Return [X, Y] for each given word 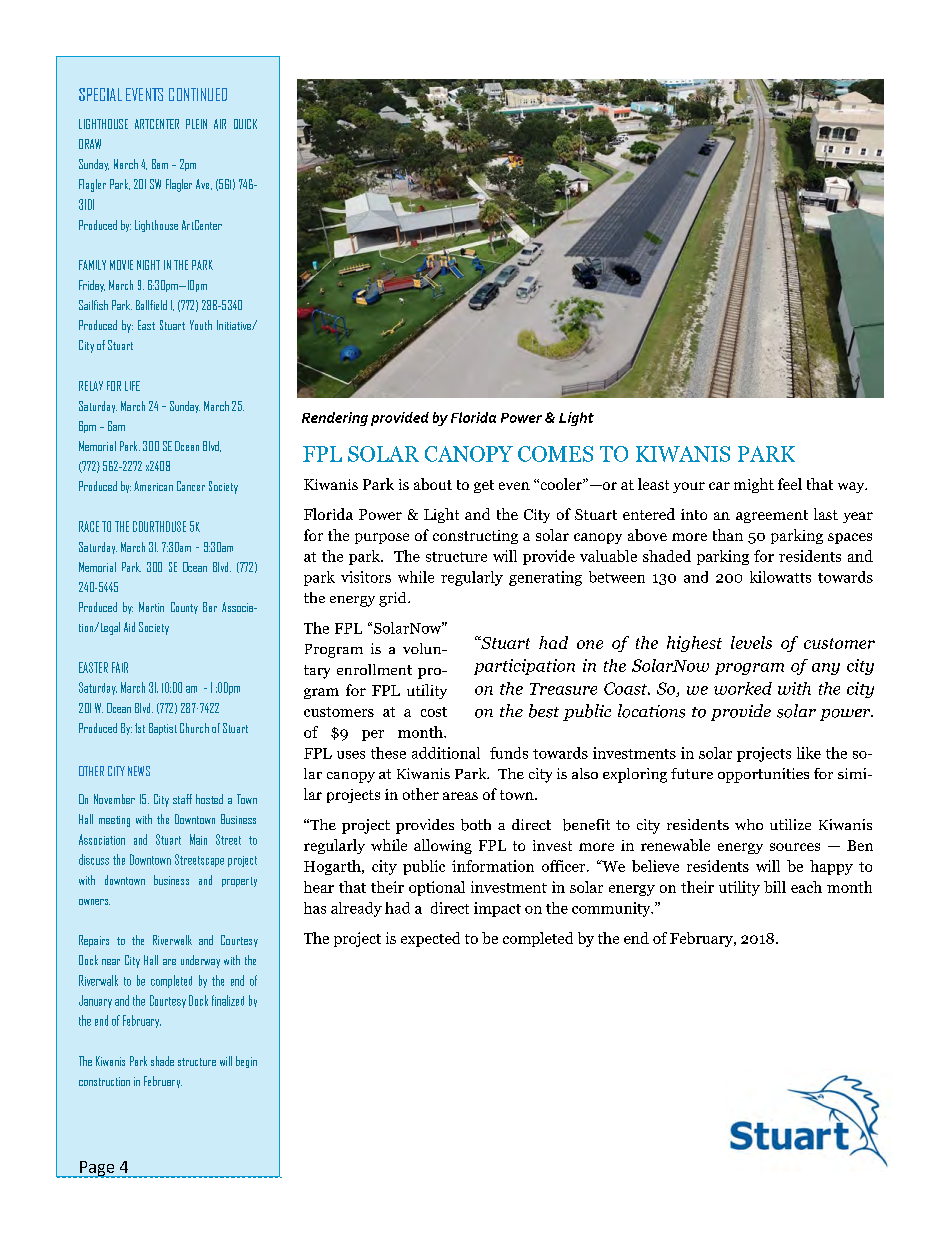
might [754, 485]
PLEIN [196, 124]
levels [751, 642]
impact [497, 909]
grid [394, 599]
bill [775, 887]
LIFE [132, 386]
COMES [555, 454]
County [184, 608]
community [612, 909]
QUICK [245, 124]
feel [790, 484]
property [239, 882]
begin [246, 1062]
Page [97, 1169]
